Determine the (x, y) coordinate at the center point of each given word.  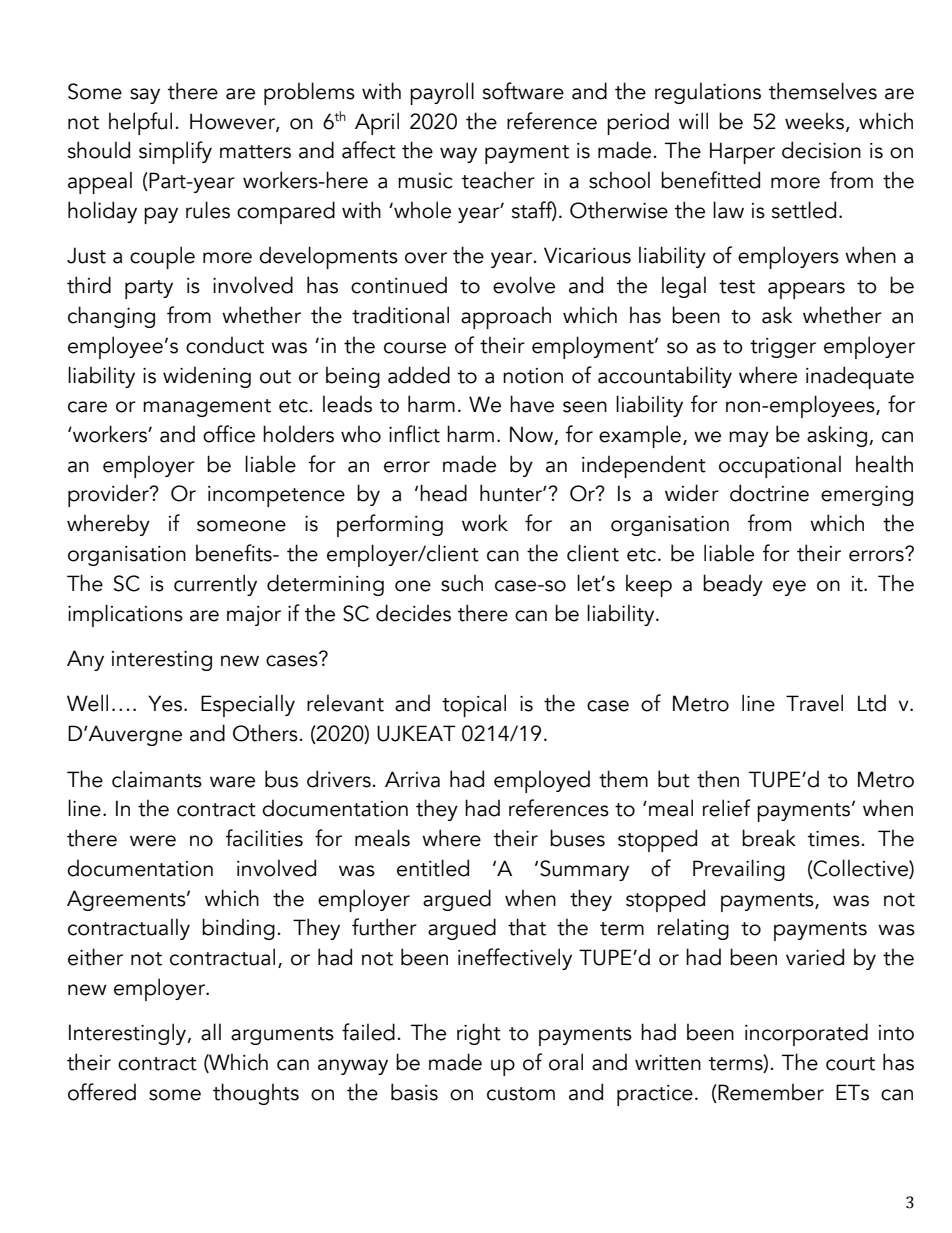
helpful (140, 123)
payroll (442, 93)
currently (215, 585)
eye (789, 588)
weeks (814, 121)
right (479, 1034)
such (462, 583)
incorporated (806, 1034)
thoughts (256, 1094)
